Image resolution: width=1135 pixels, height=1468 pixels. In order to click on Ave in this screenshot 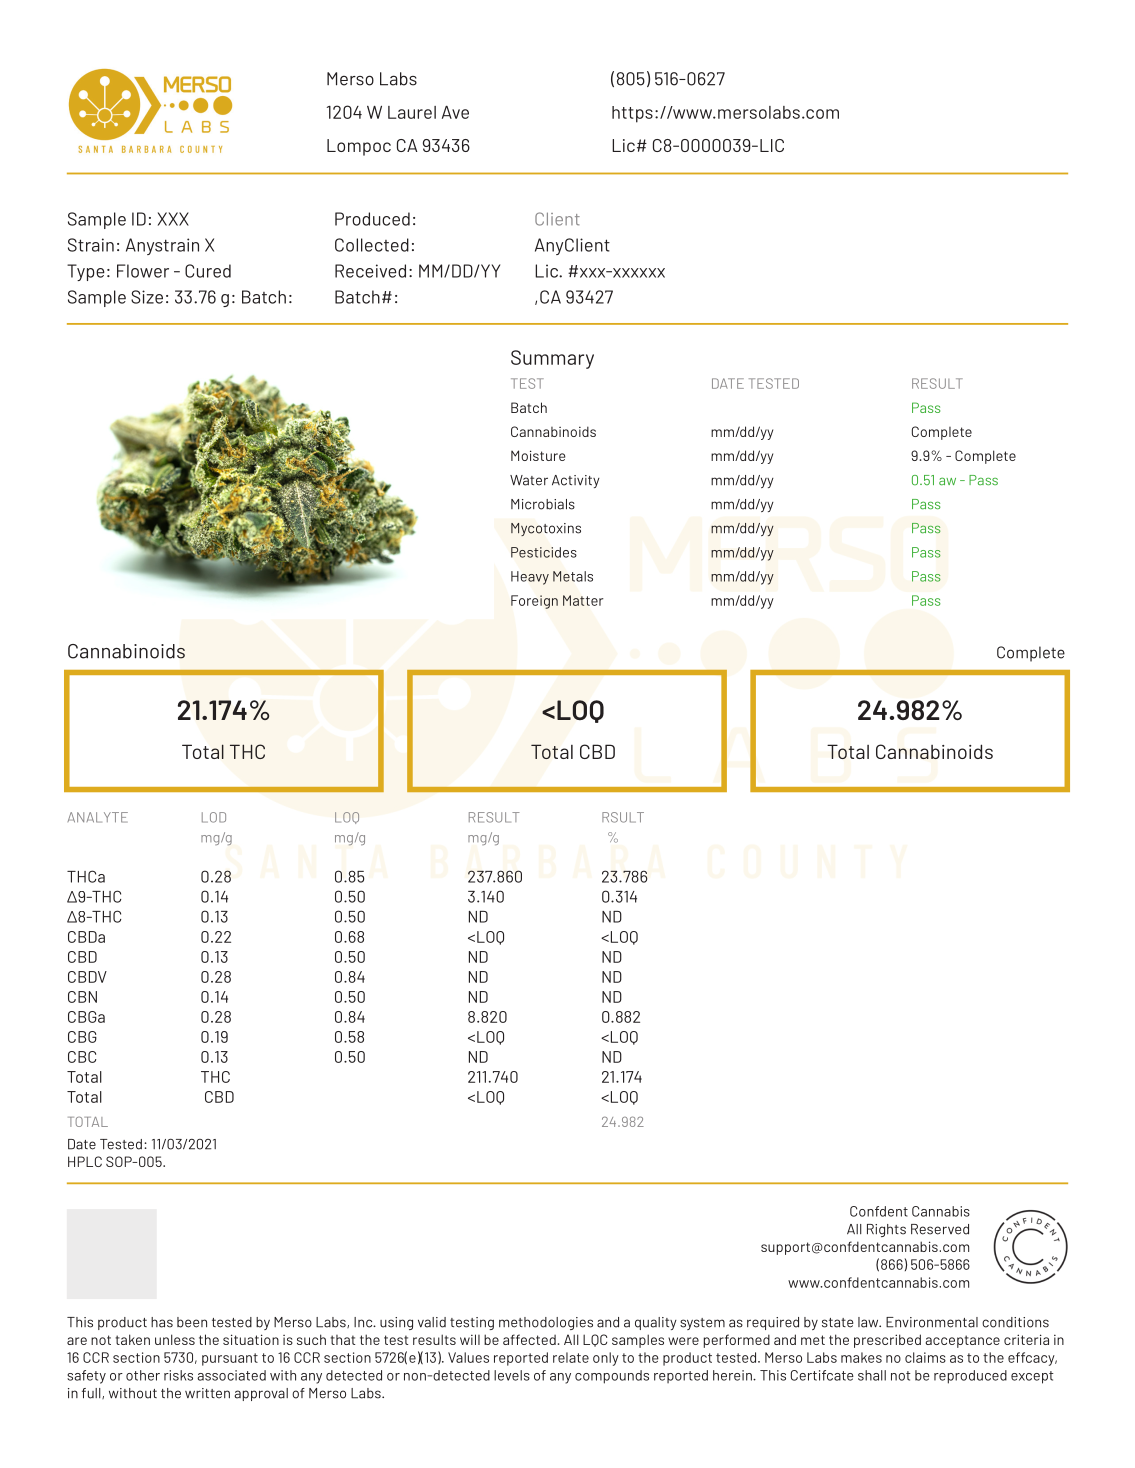, I will do `click(455, 112)`.
